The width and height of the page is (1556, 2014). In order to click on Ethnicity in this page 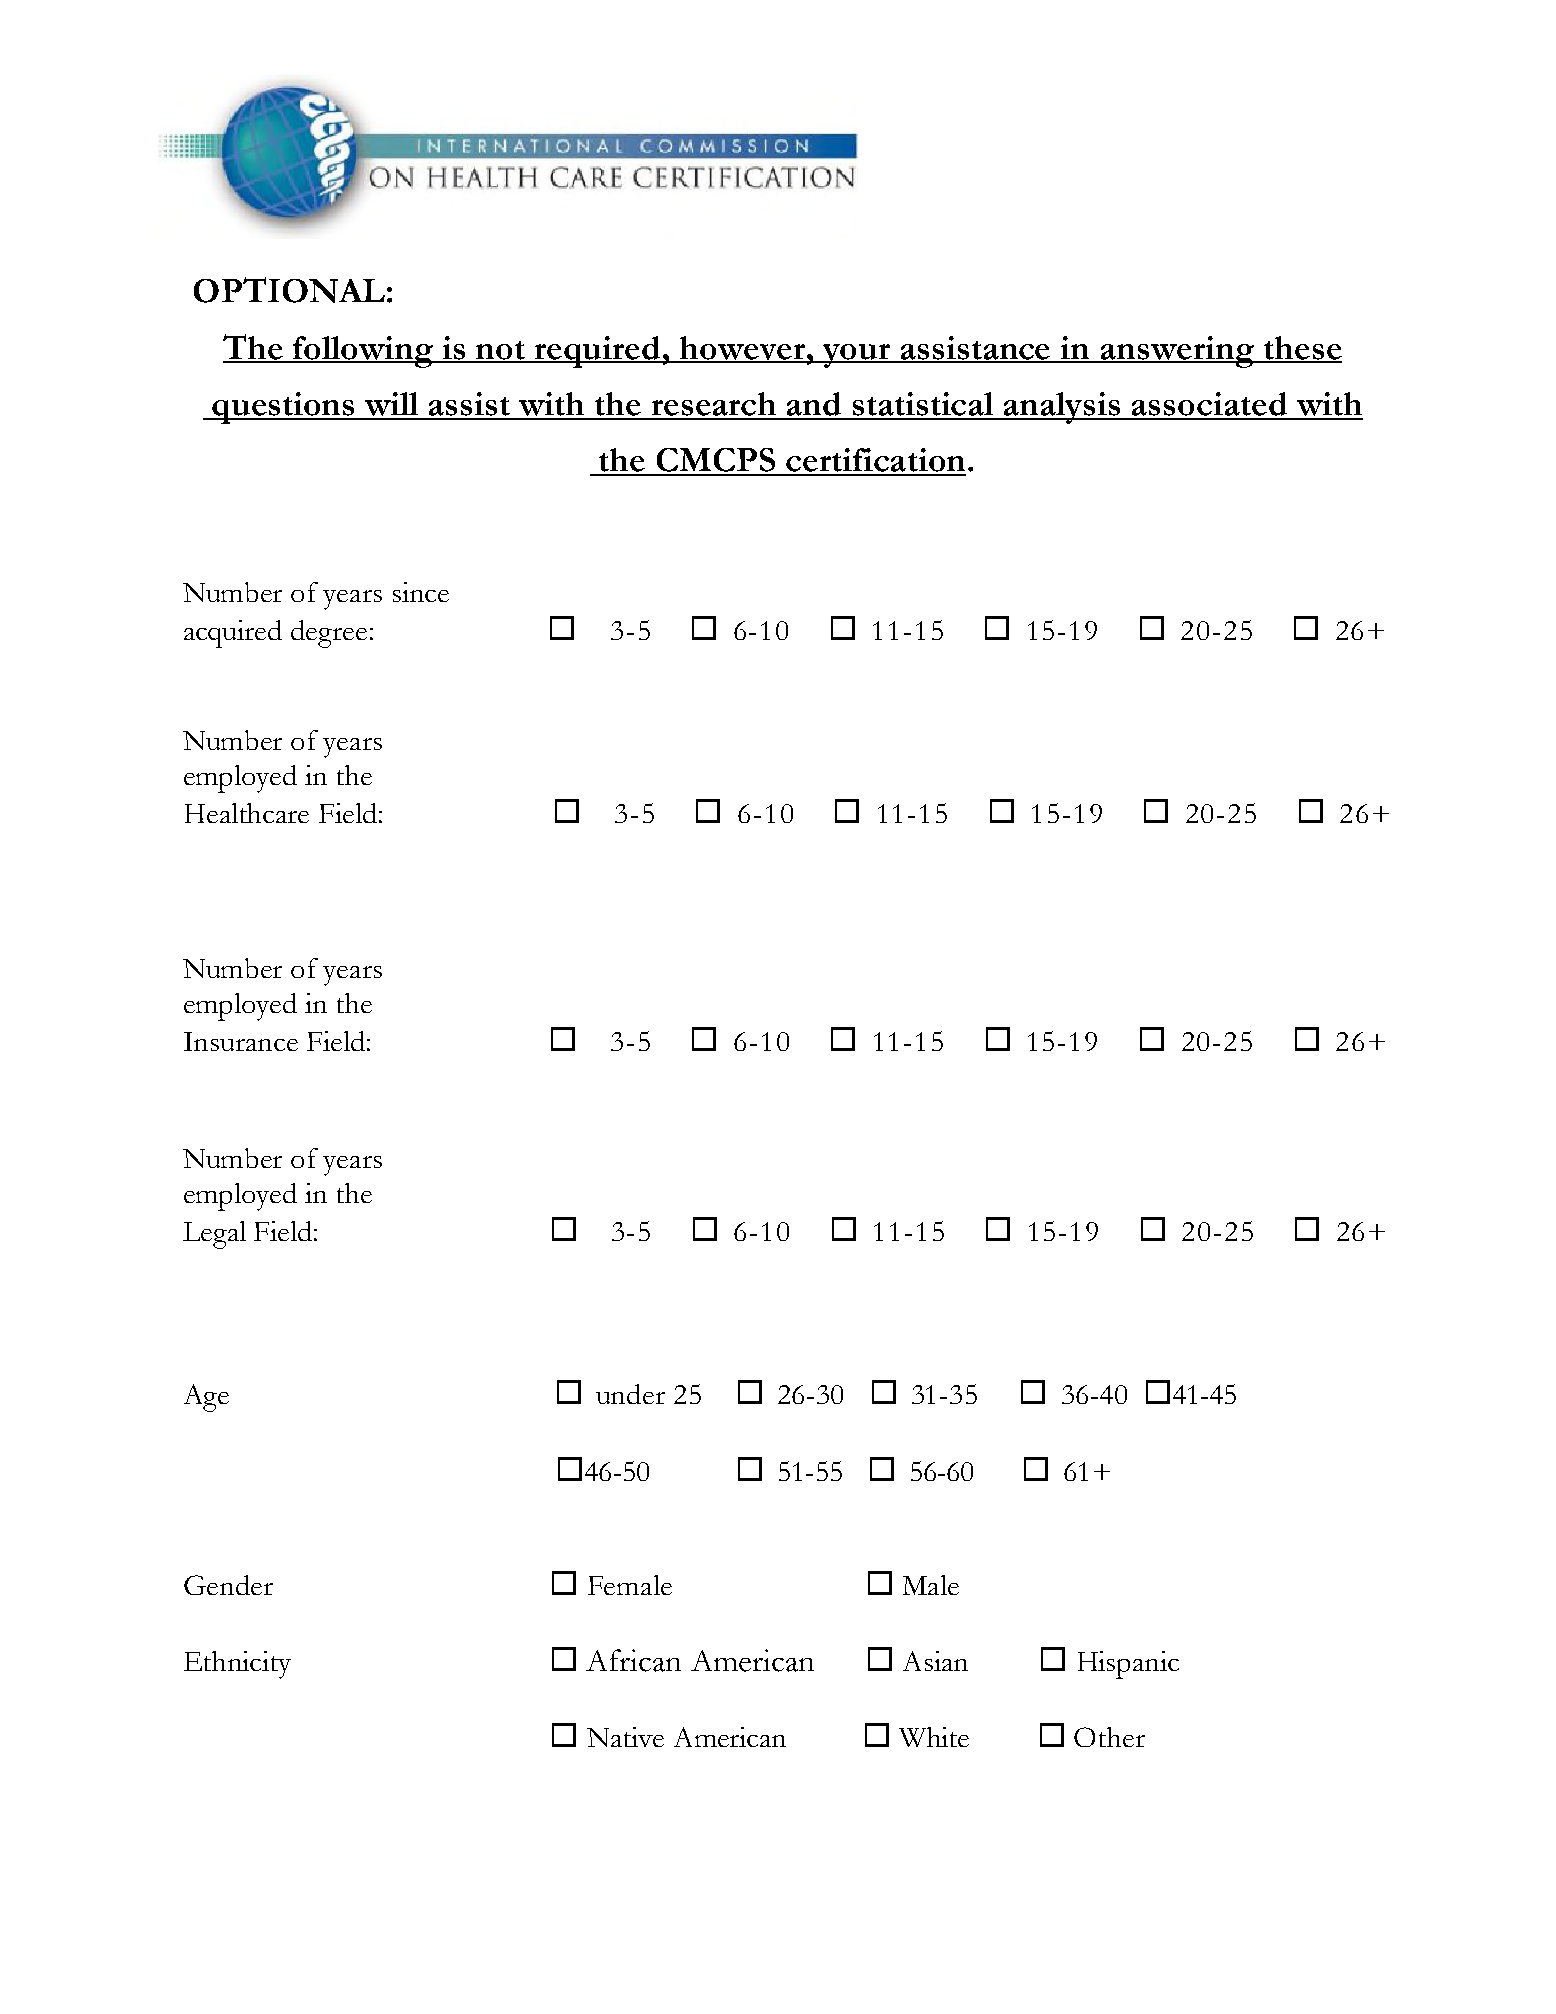, I will do `click(237, 1665)`.
